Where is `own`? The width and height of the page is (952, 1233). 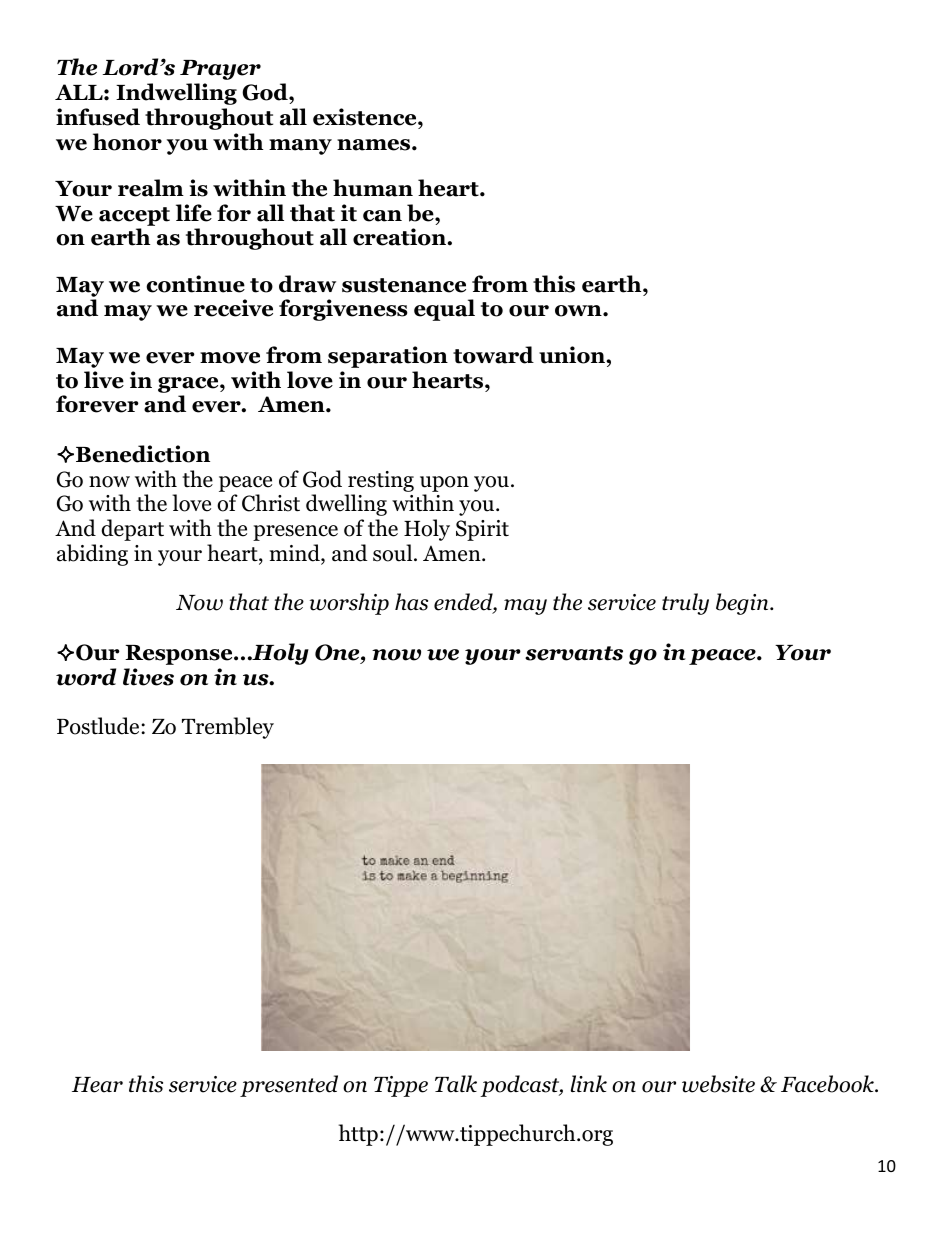
own is located at coordinates (579, 311).
